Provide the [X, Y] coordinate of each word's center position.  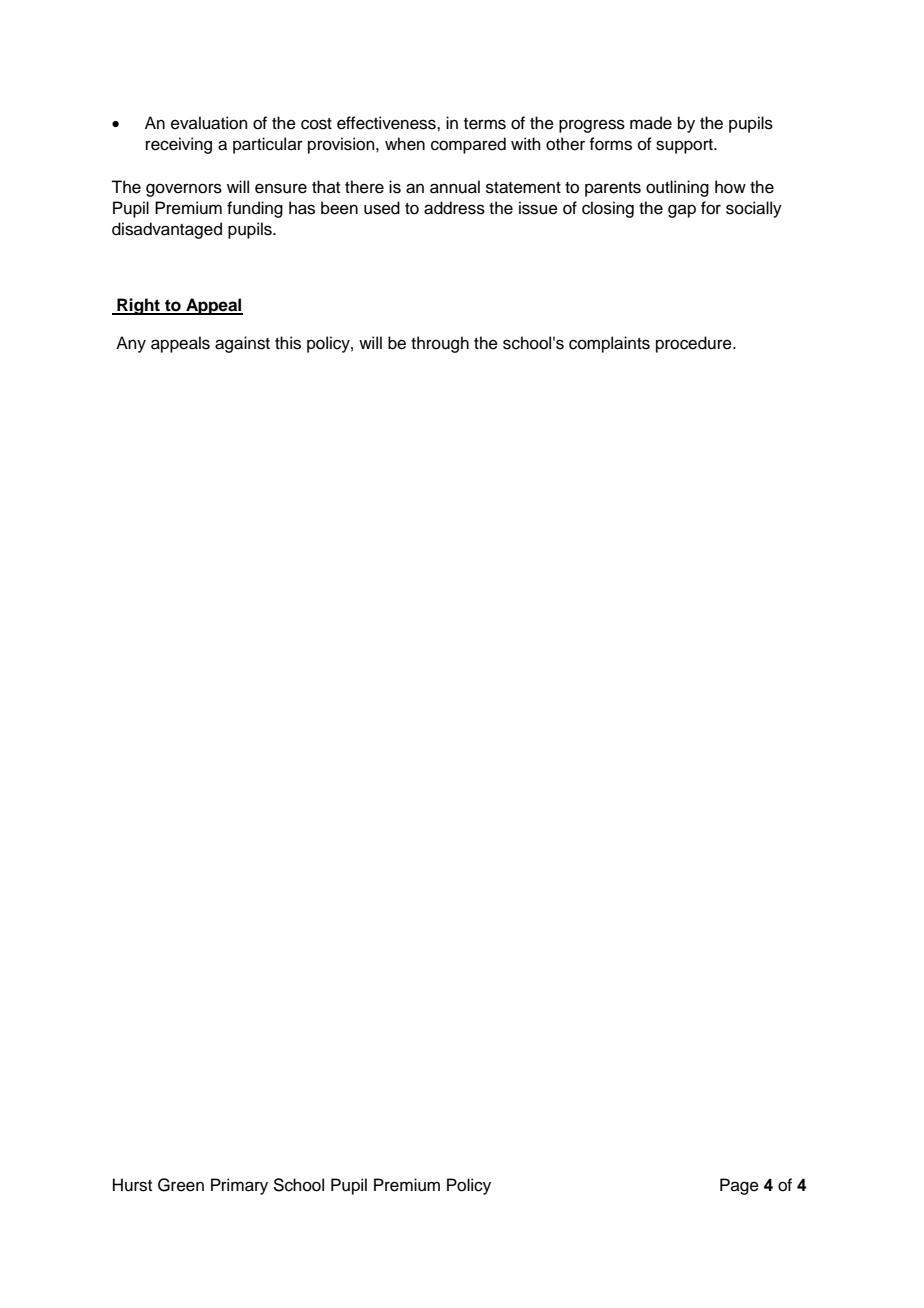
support [685, 146]
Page [739, 1186]
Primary [239, 1186]
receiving [179, 145]
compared [468, 145]
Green [181, 1185]
